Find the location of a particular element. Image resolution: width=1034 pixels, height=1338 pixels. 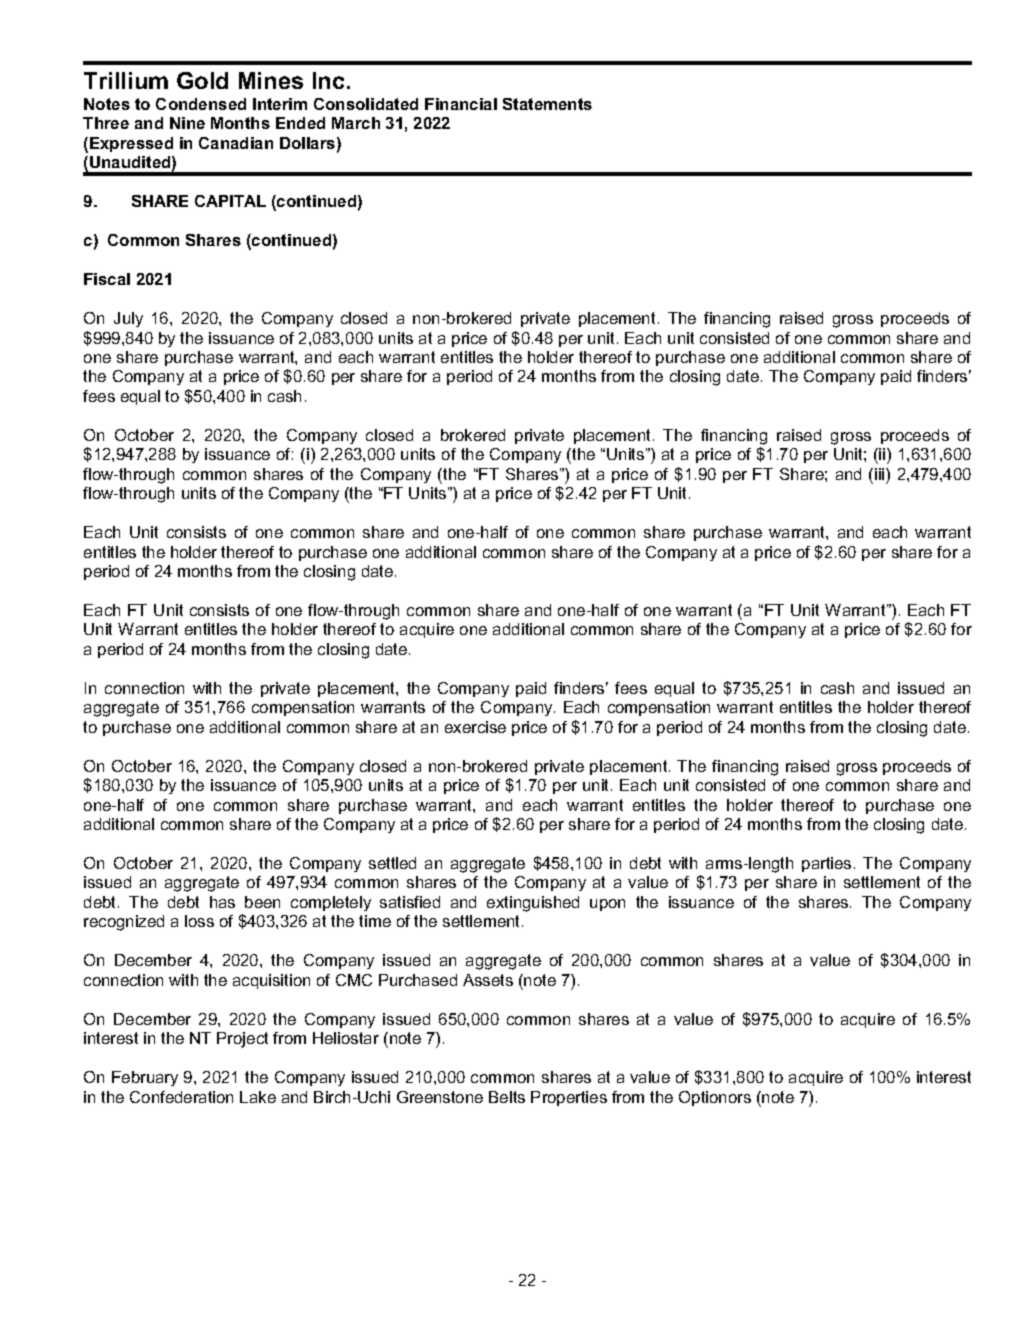

been is located at coordinates (262, 902).
